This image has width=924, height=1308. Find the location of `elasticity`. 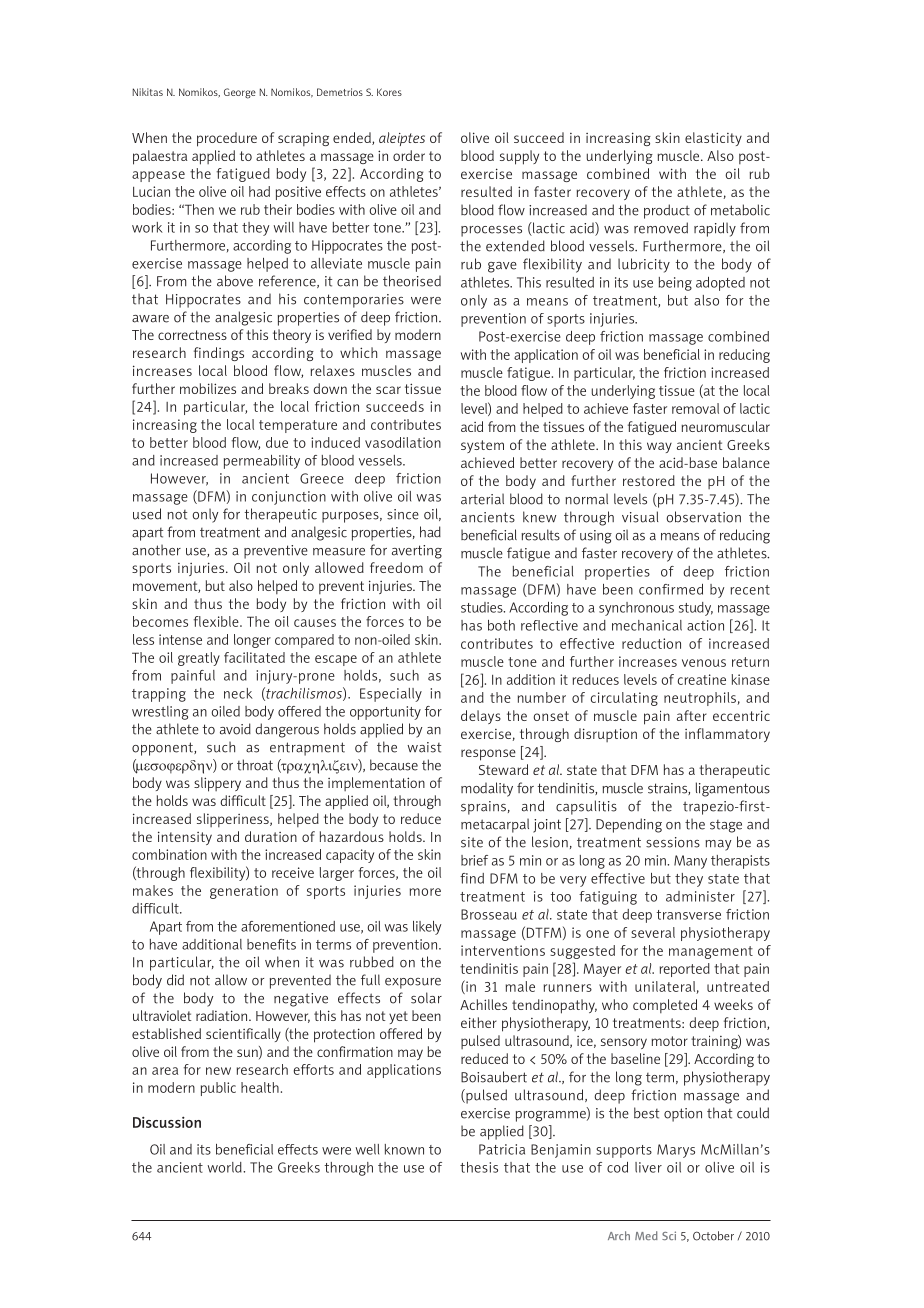

elasticity is located at coordinates (713, 139).
